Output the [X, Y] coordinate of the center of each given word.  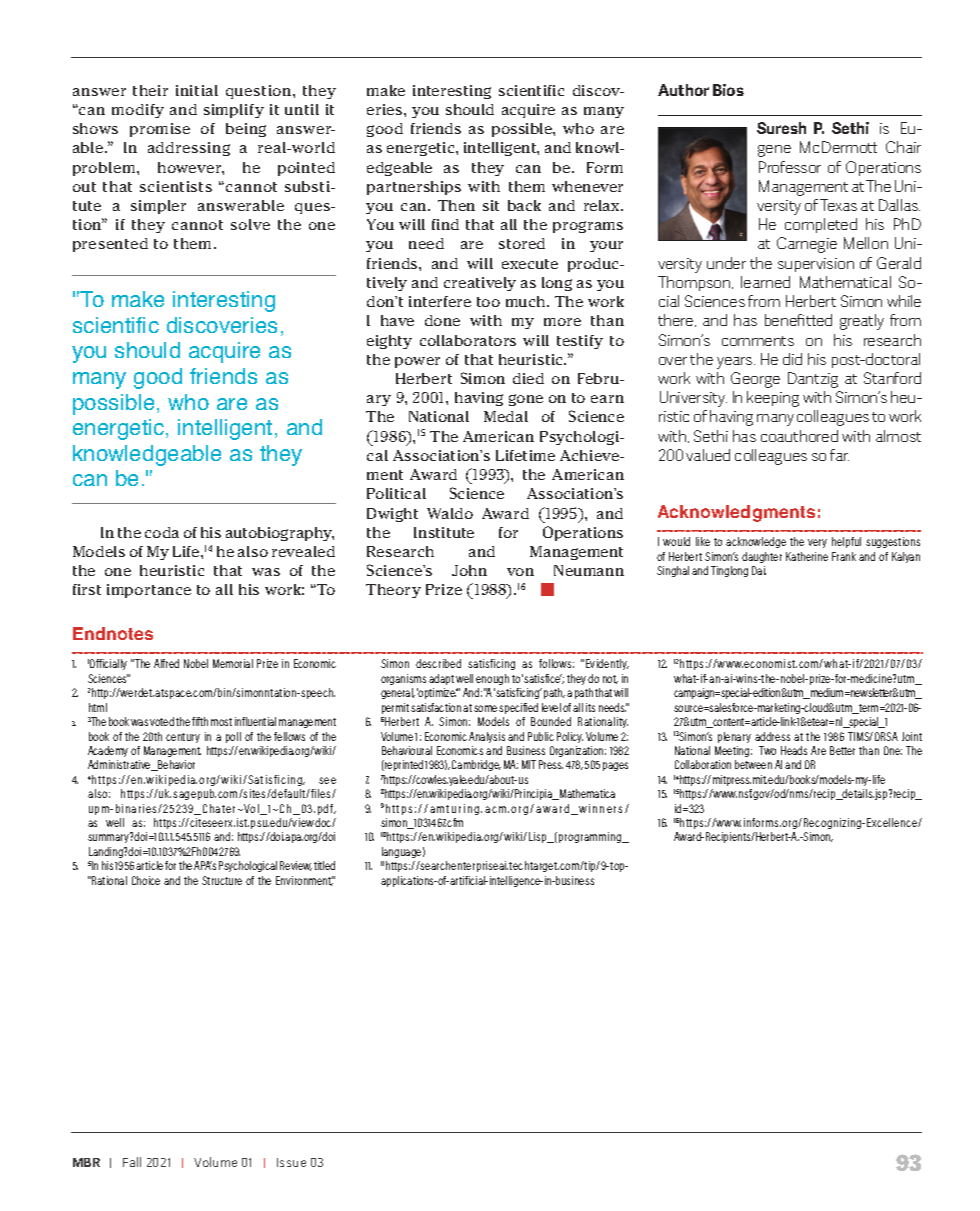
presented [110, 245]
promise [160, 130]
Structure [222, 880]
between [753, 764]
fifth [200, 721]
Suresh [781, 128]
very [817, 543]
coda [162, 532]
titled [324, 865]
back [524, 205]
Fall [132, 1162]
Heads [794, 750]
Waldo [450, 513]
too [488, 302]
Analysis [487, 737]
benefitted [798, 320]
